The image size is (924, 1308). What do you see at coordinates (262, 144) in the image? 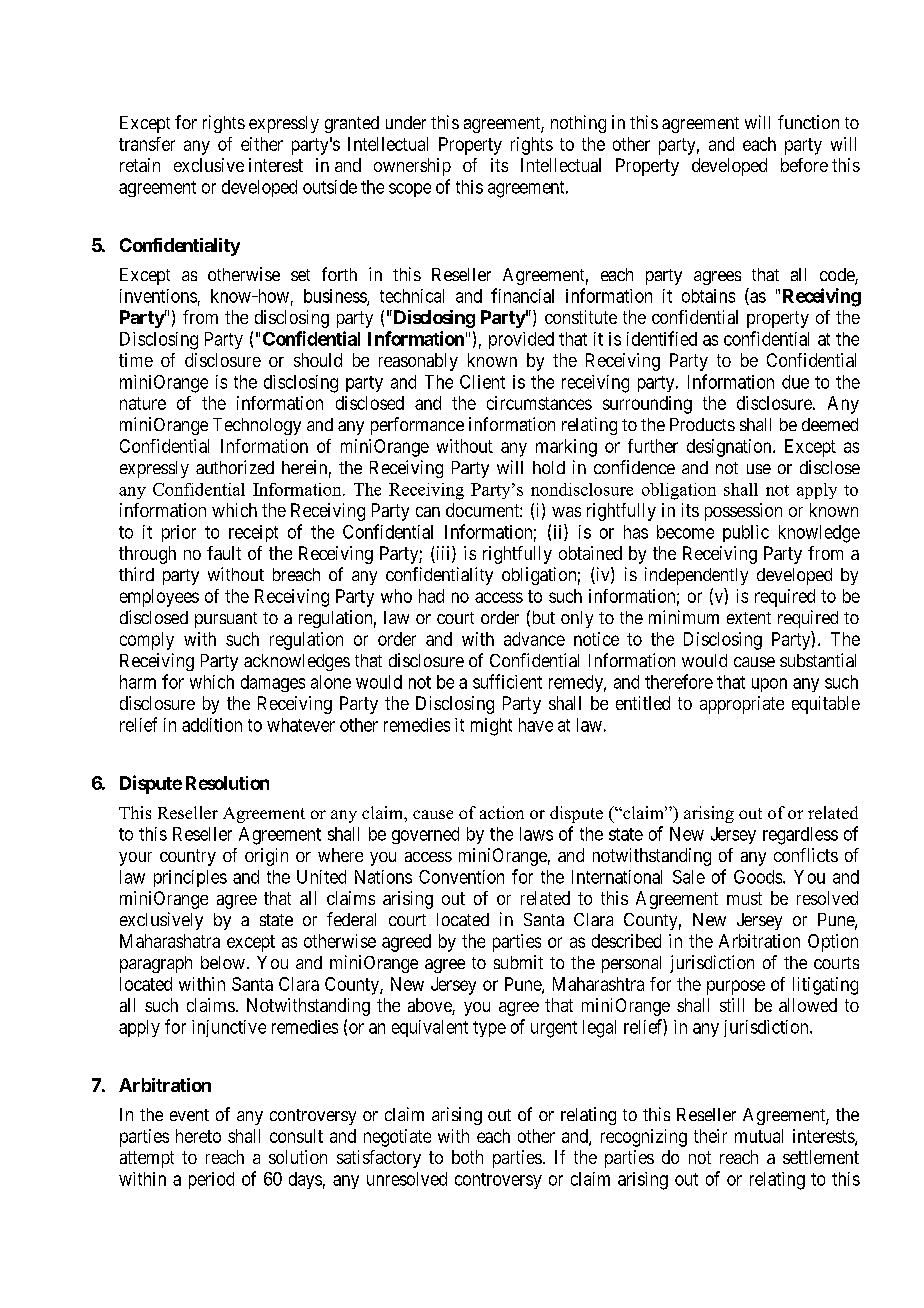
I see `either` at bounding box center [262, 144].
